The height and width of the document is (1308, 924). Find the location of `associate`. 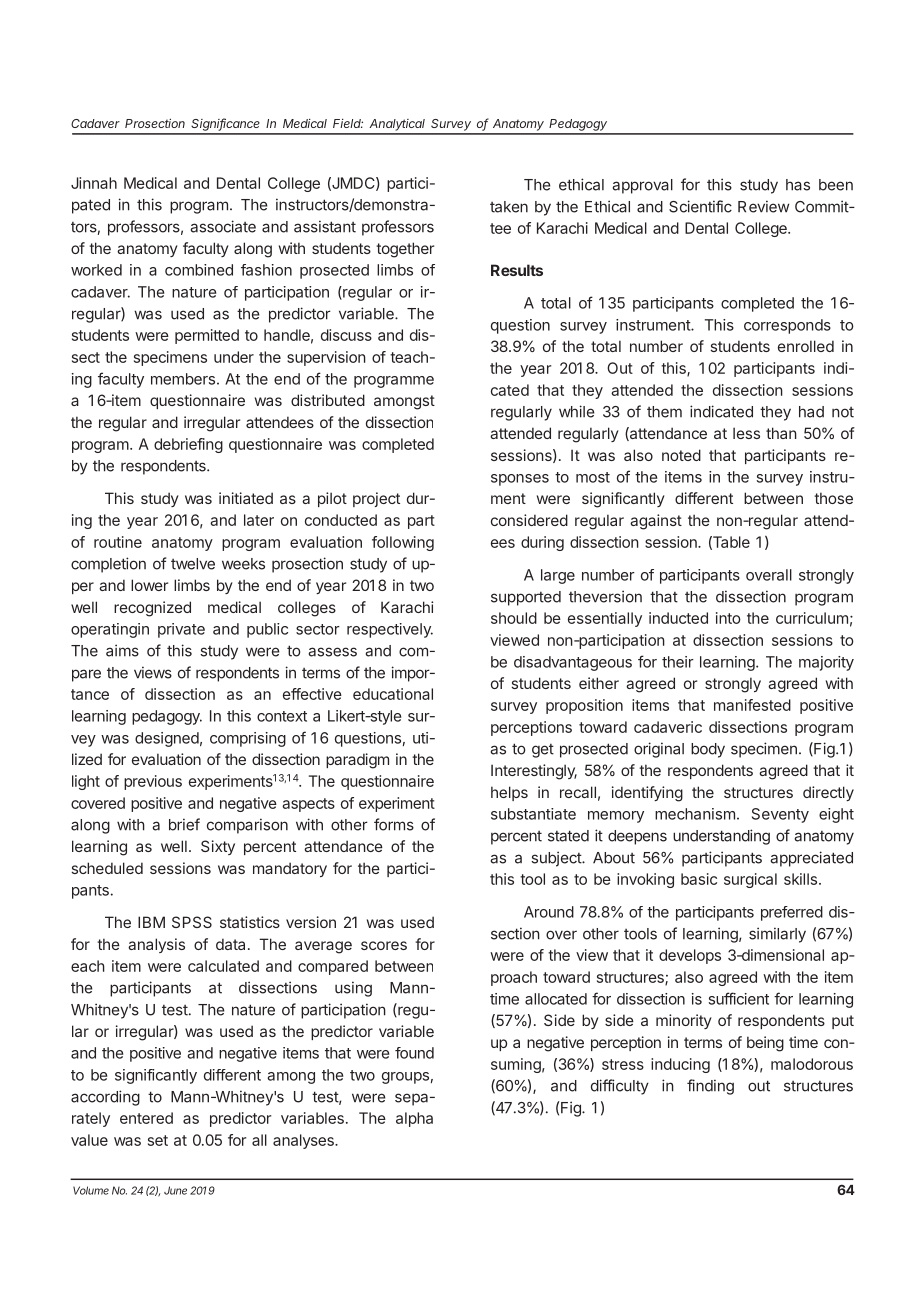

associate is located at coordinates (223, 226).
